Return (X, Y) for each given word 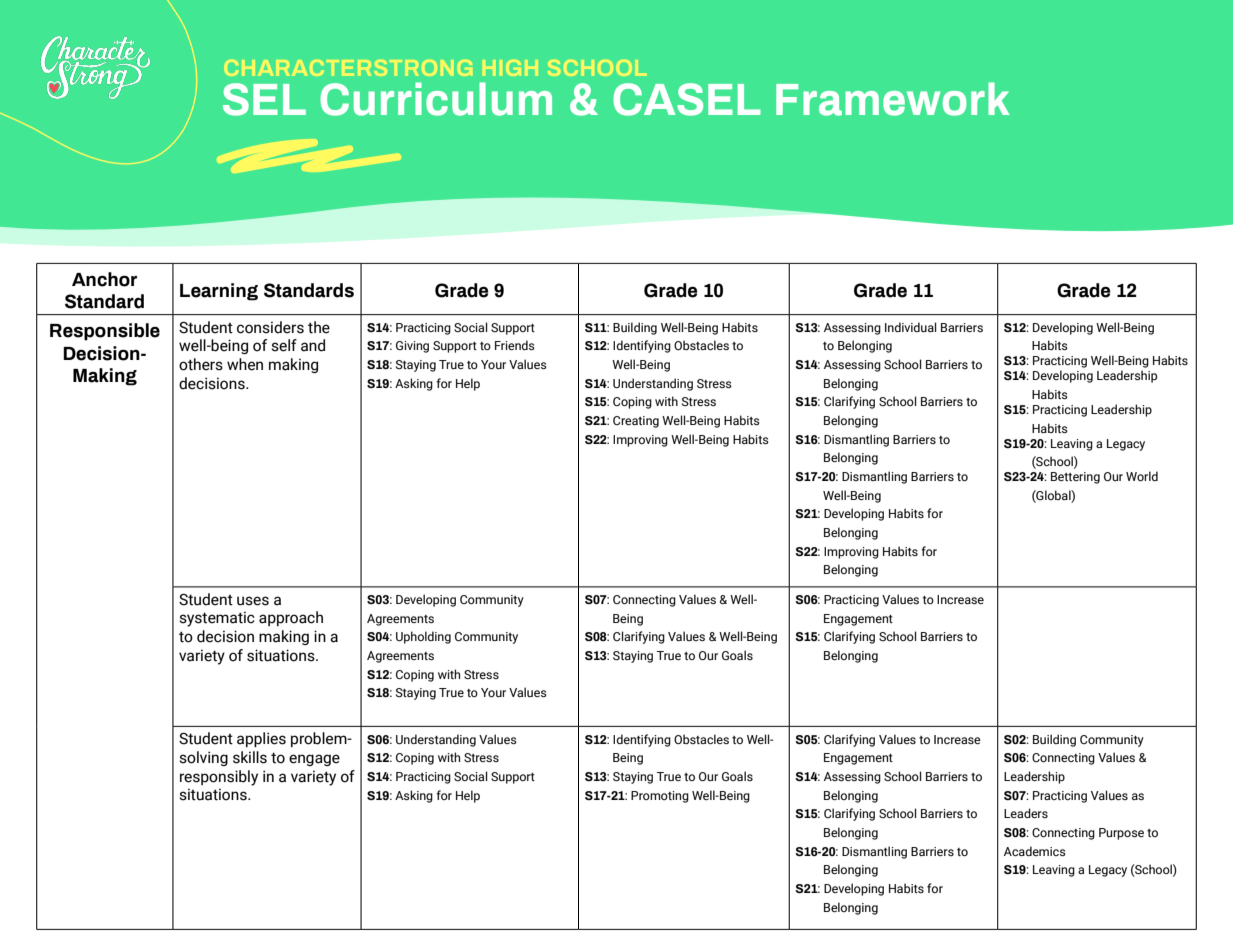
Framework (893, 99)
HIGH (510, 68)
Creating (636, 422)
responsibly (219, 778)
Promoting (660, 797)
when (245, 364)
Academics (1035, 851)
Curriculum (436, 99)
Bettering (1075, 478)
